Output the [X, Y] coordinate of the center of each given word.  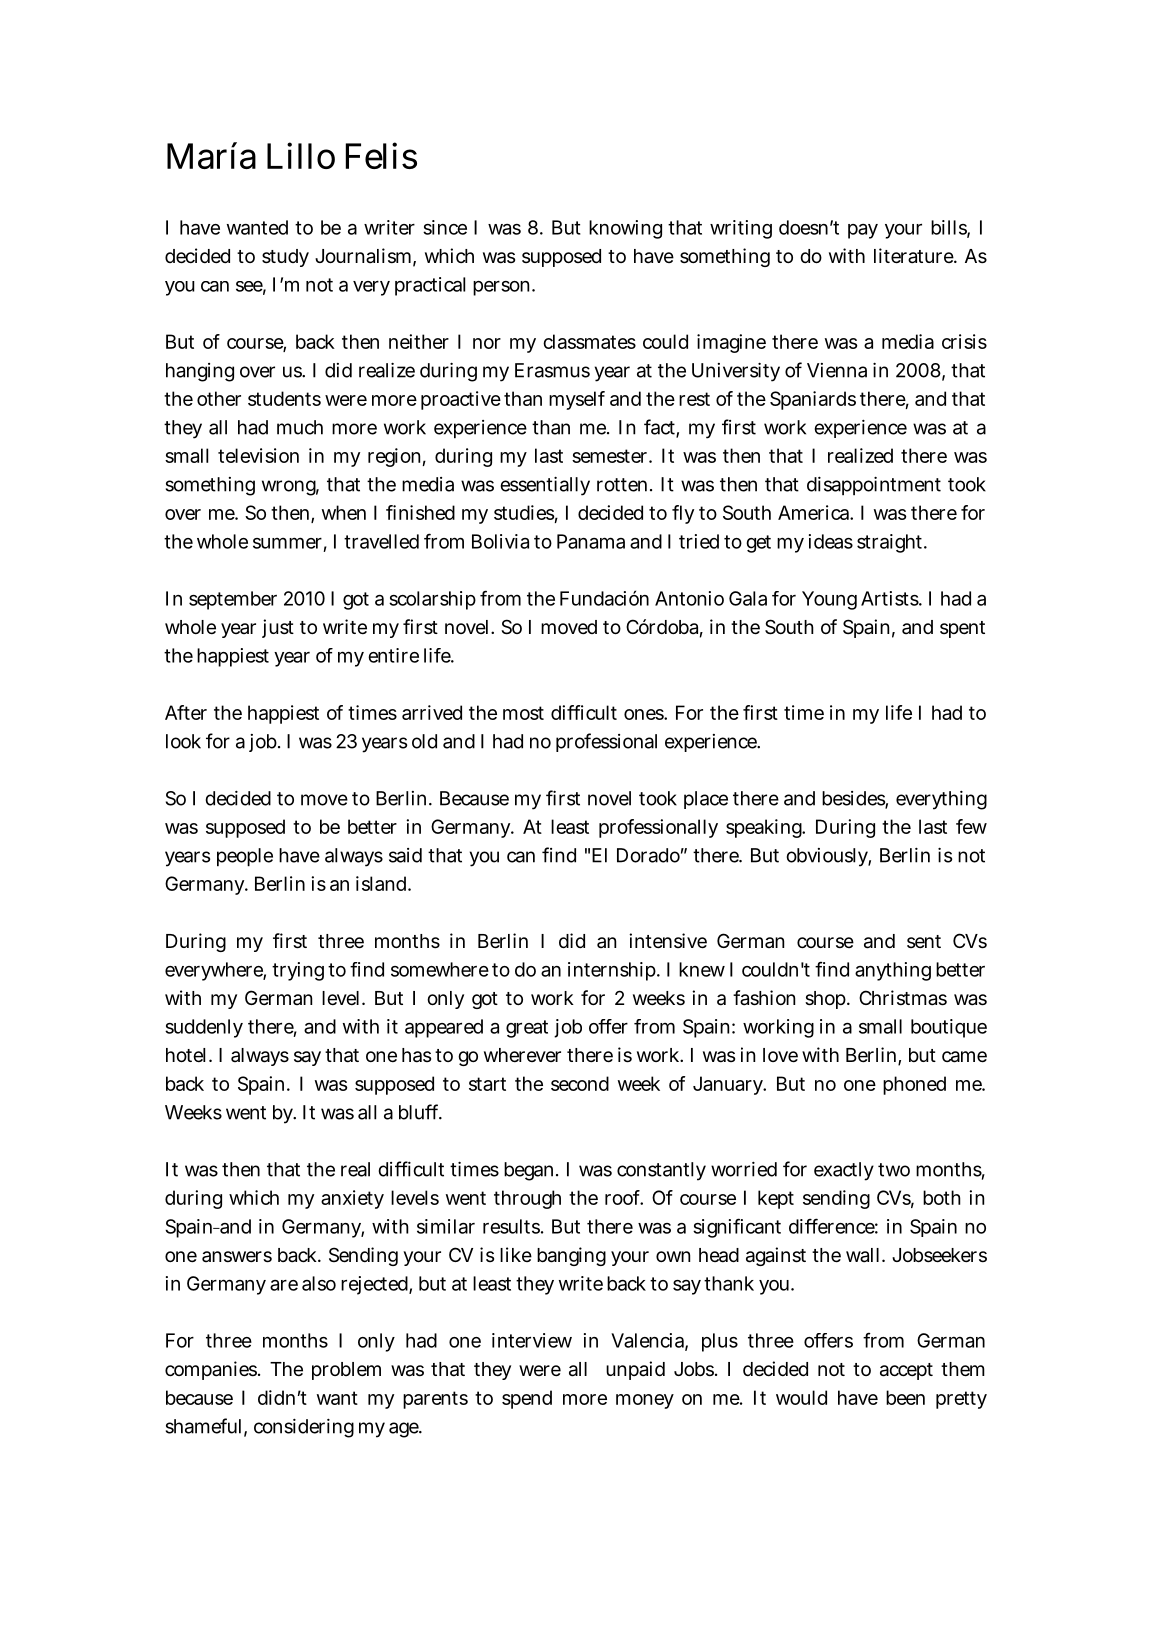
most [523, 713]
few [971, 826]
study [285, 258]
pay [863, 231]
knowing [625, 229]
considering [304, 1428]
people [245, 857]
